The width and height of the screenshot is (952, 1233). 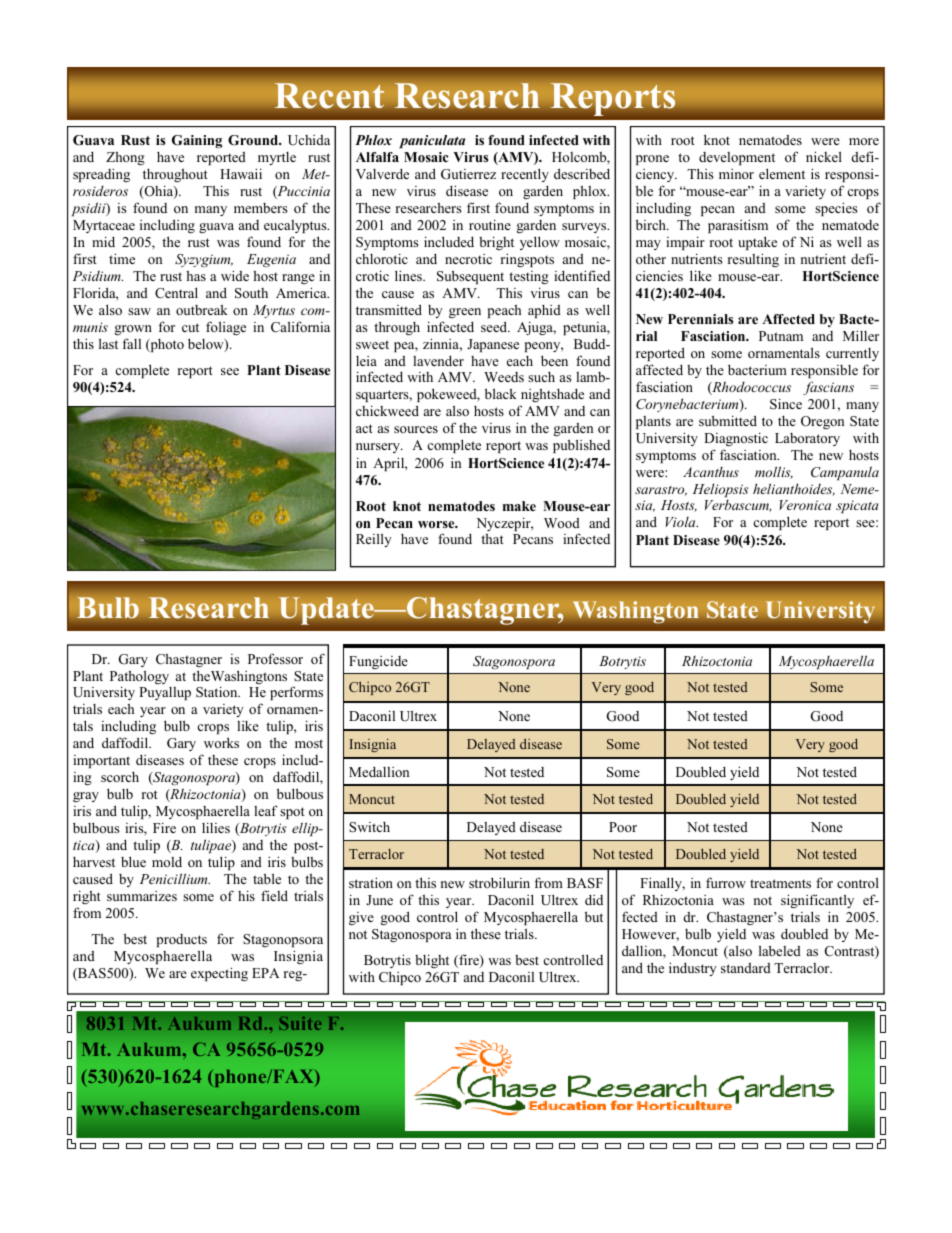 What do you see at coordinates (432, 961) in the screenshot?
I see `blight` at bounding box center [432, 961].
